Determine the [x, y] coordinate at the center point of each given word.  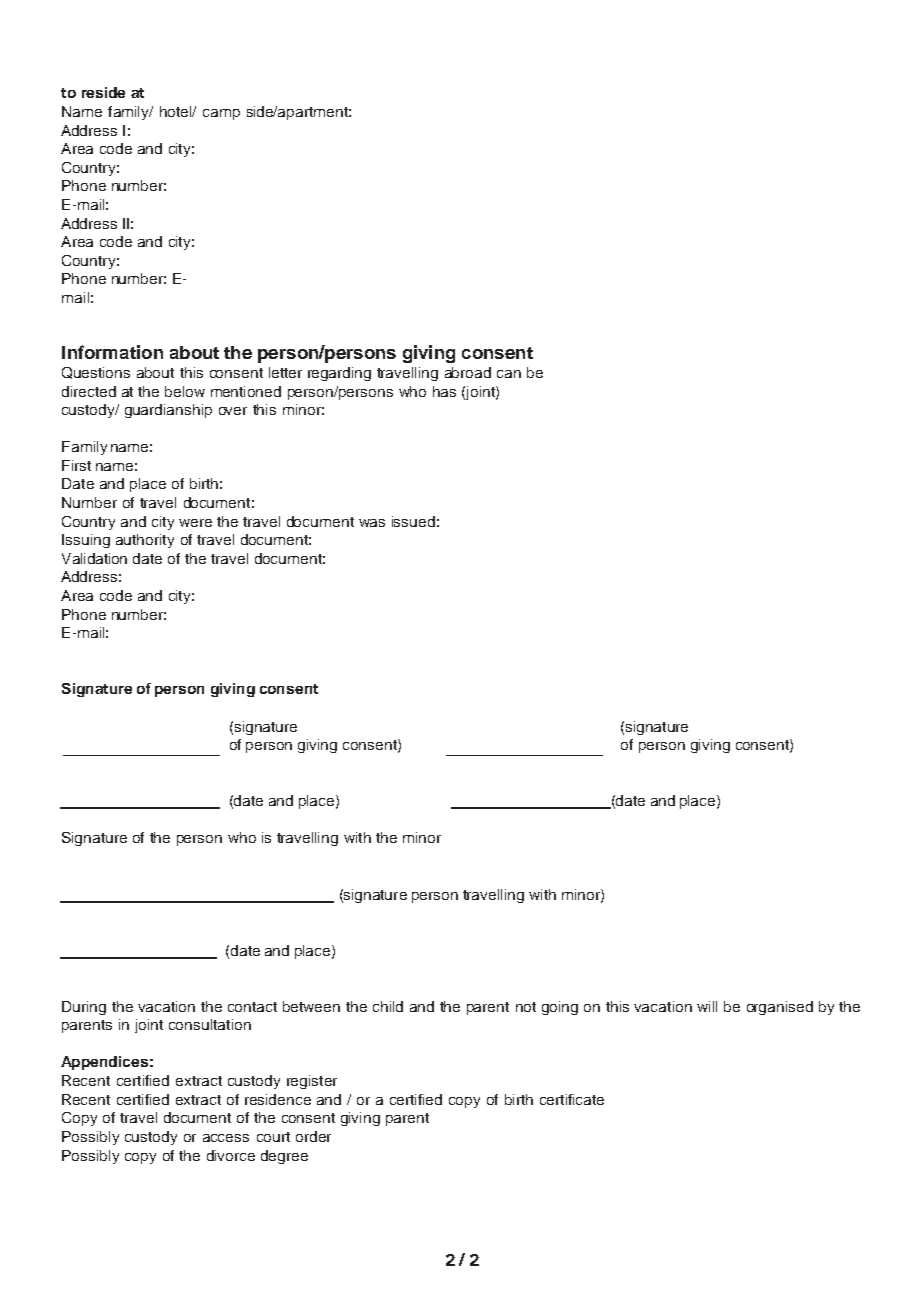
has [444, 391]
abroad [468, 372]
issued [413, 521]
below [185, 391]
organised [780, 1008]
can [509, 374]
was [372, 523]
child [388, 1006]
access [226, 1138]
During [84, 1008]
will [707, 1006]
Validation [94, 558]
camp [221, 114]
